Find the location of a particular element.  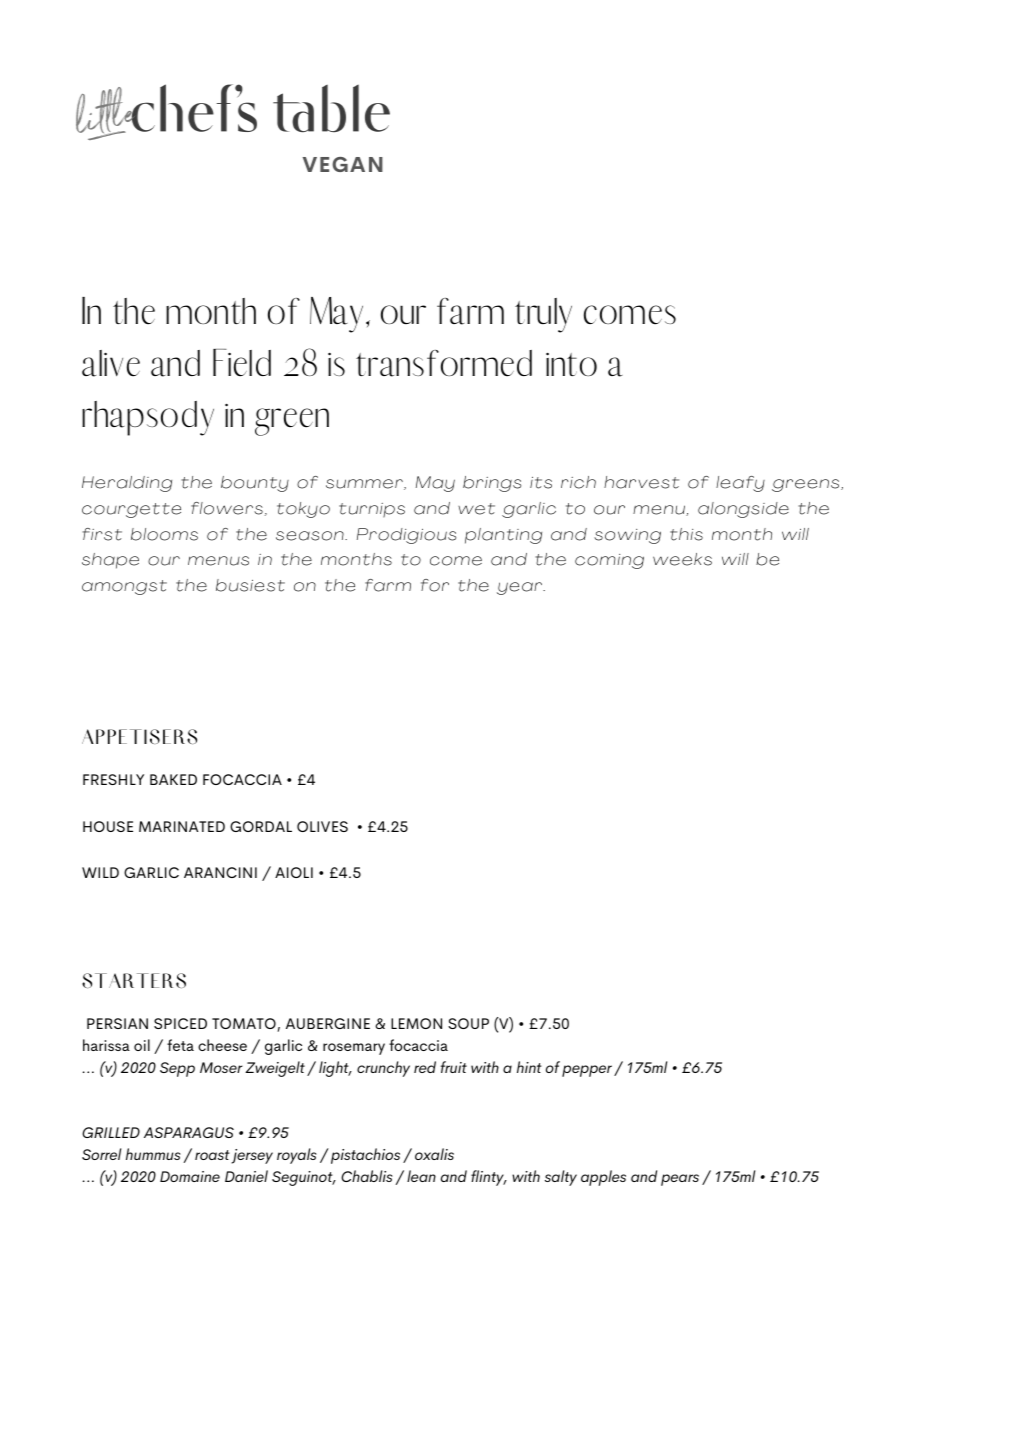

ASPARAGUS is located at coordinates (189, 1132).
